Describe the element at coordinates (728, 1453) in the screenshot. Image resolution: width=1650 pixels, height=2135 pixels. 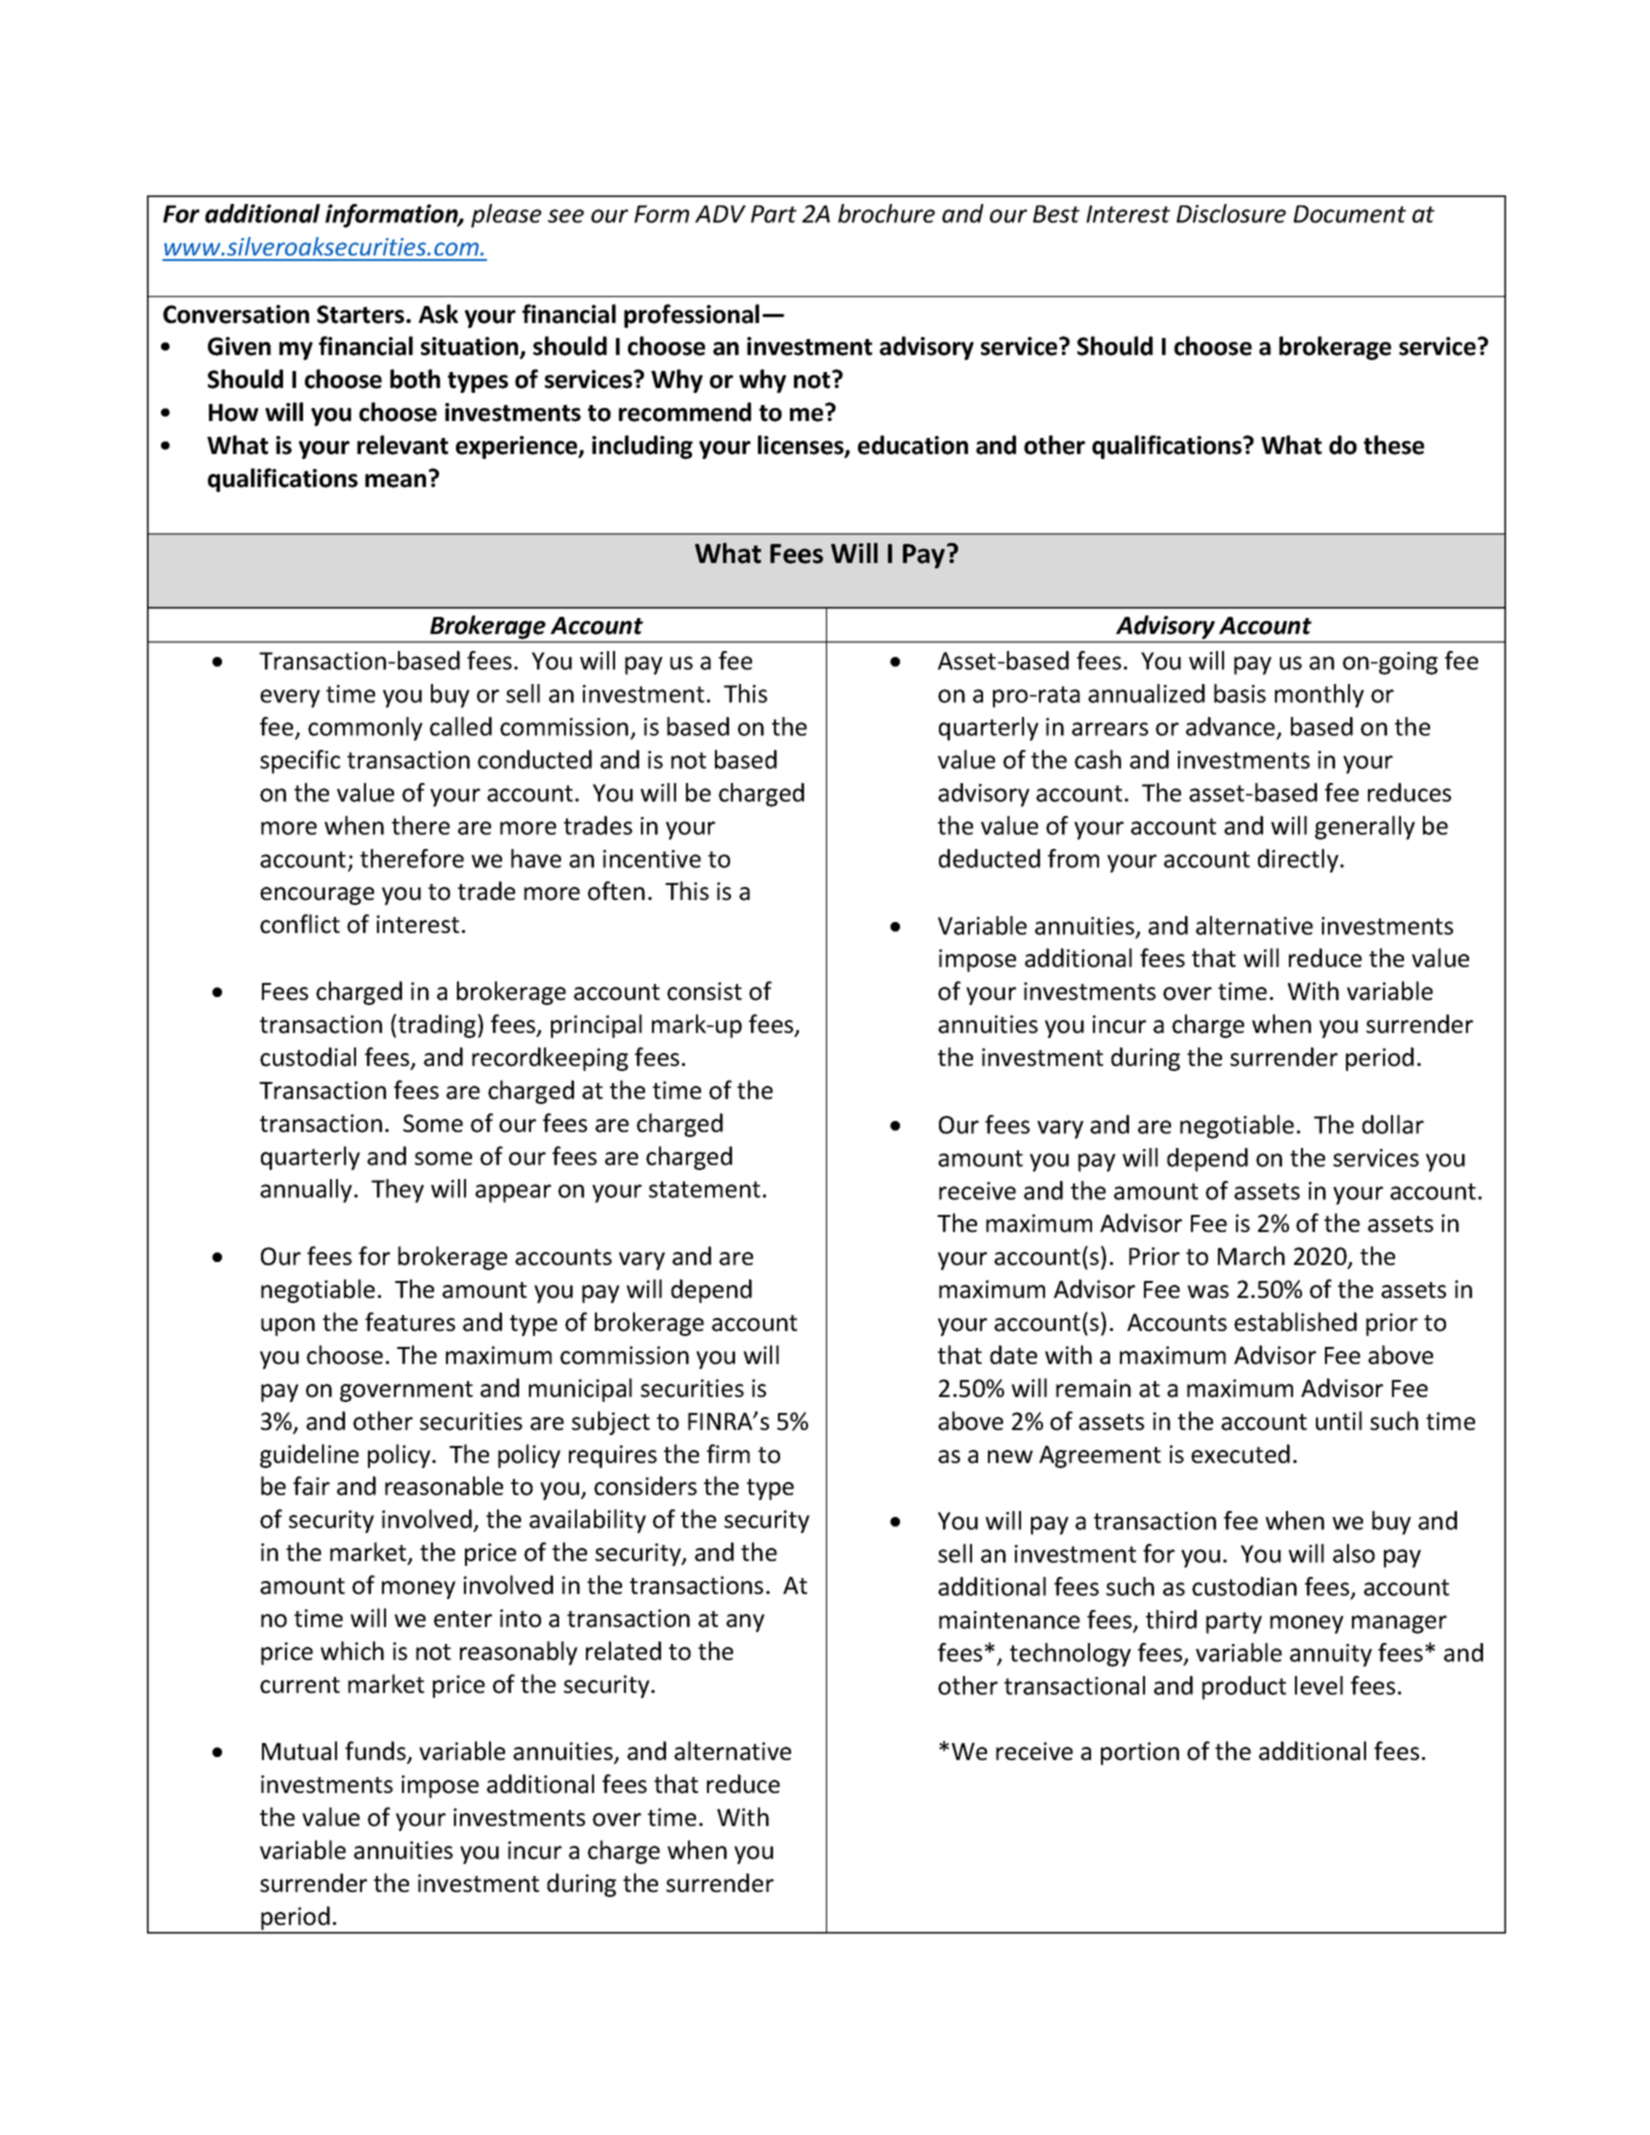
I see `firm` at that location.
